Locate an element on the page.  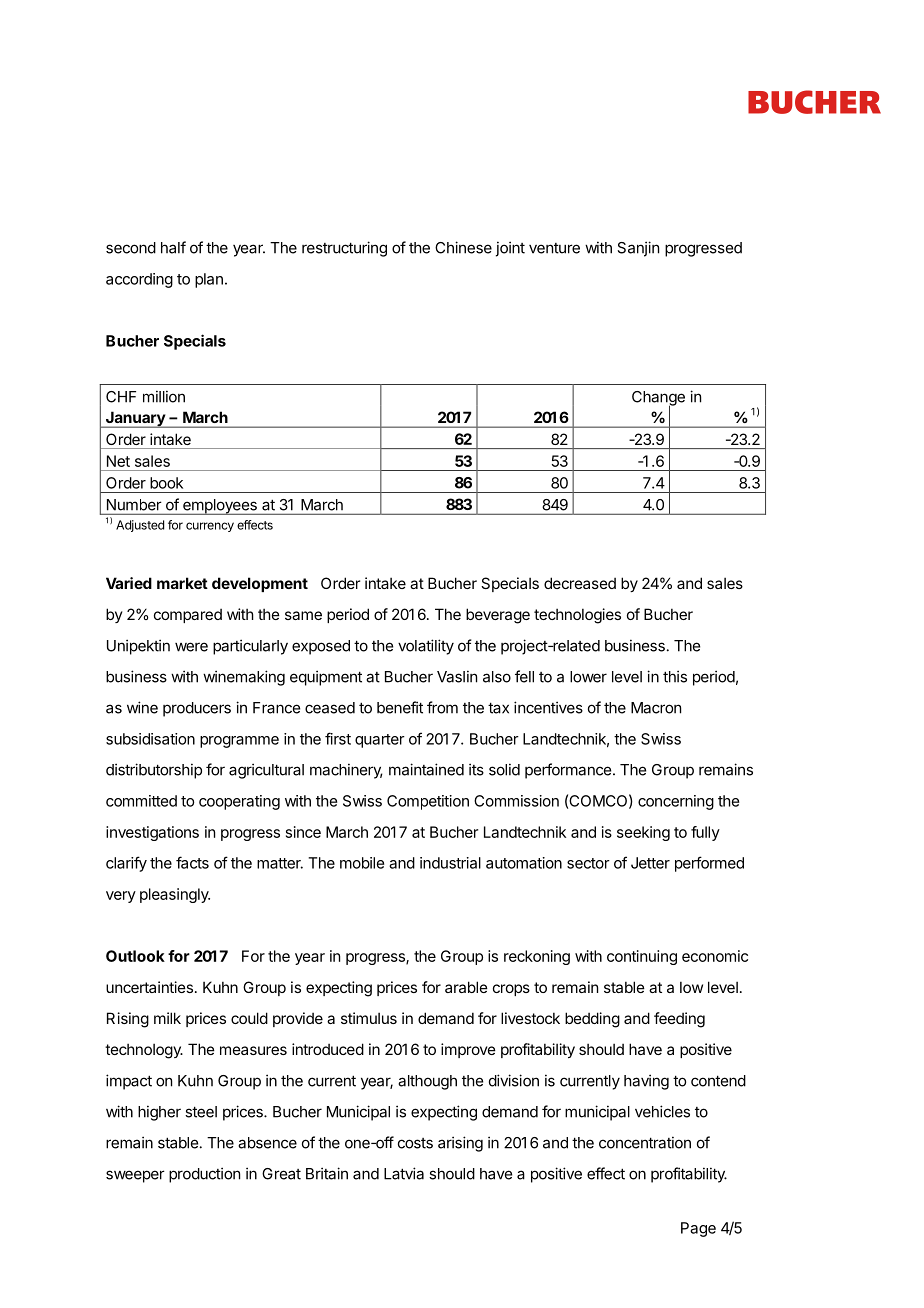
decreased is located at coordinates (580, 583).
